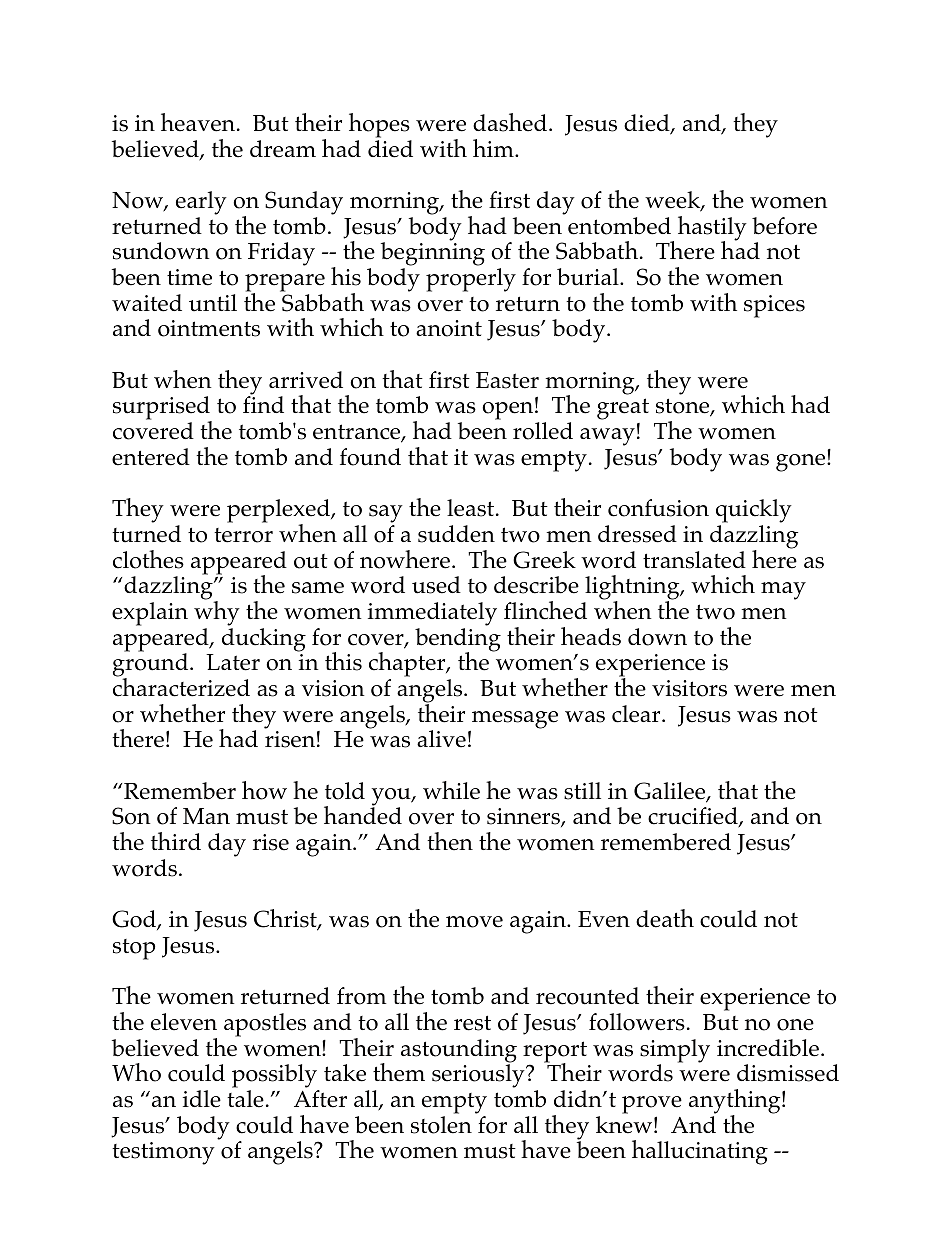  What do you see at coordinates (774, 306) in the page?
I see `spices` at bounding box center [774, 306].
